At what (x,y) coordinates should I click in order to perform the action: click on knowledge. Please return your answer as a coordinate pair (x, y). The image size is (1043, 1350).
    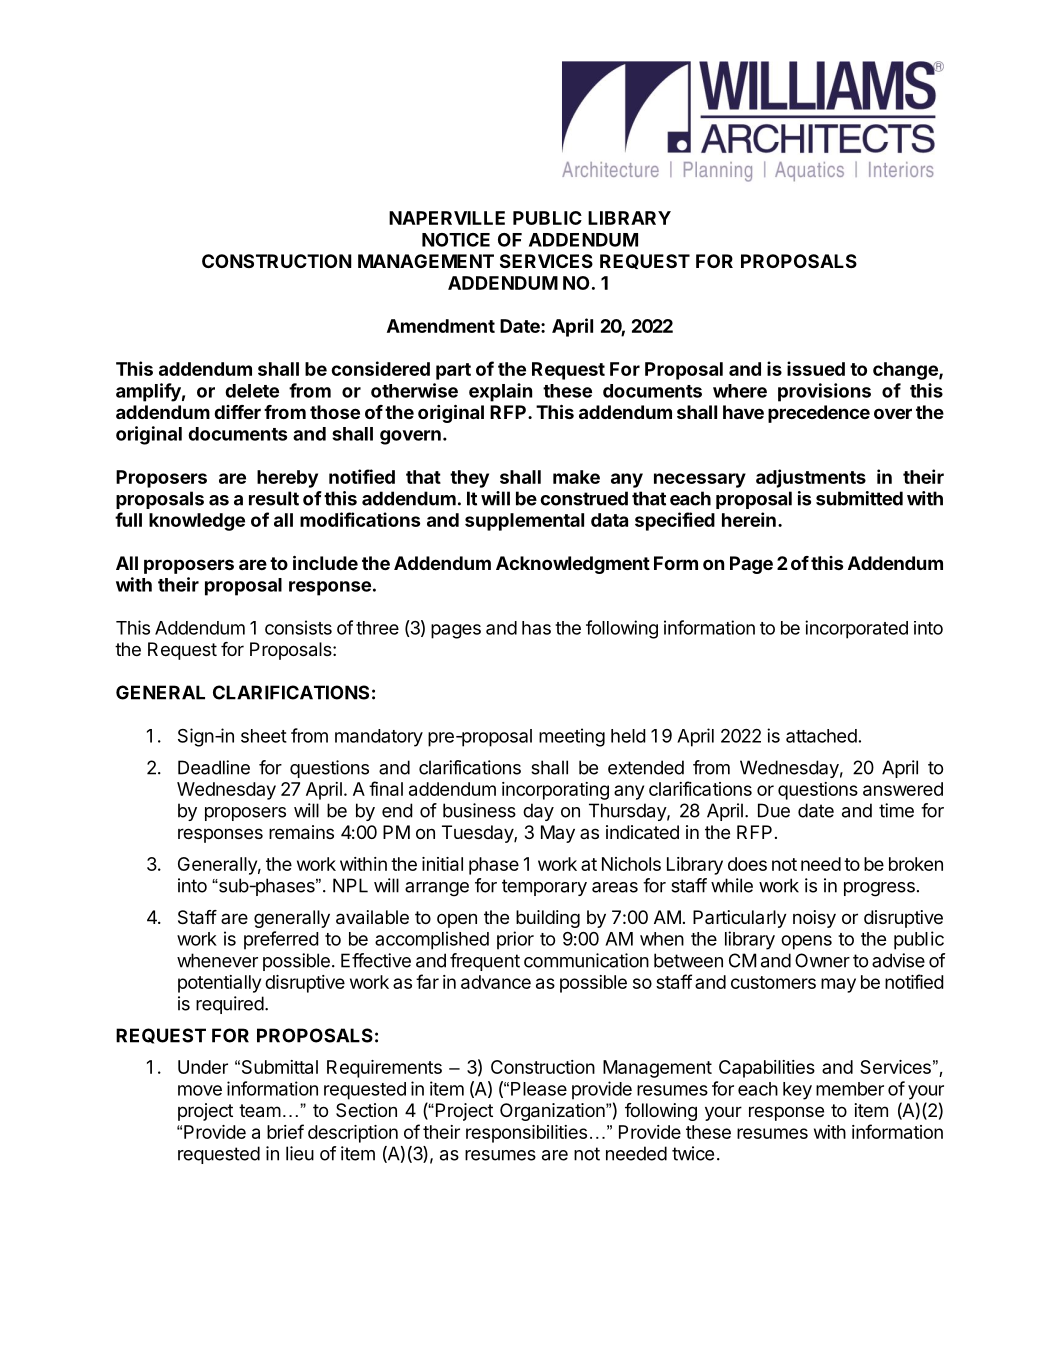
    Looking at the image, I should click on (197, 522).
